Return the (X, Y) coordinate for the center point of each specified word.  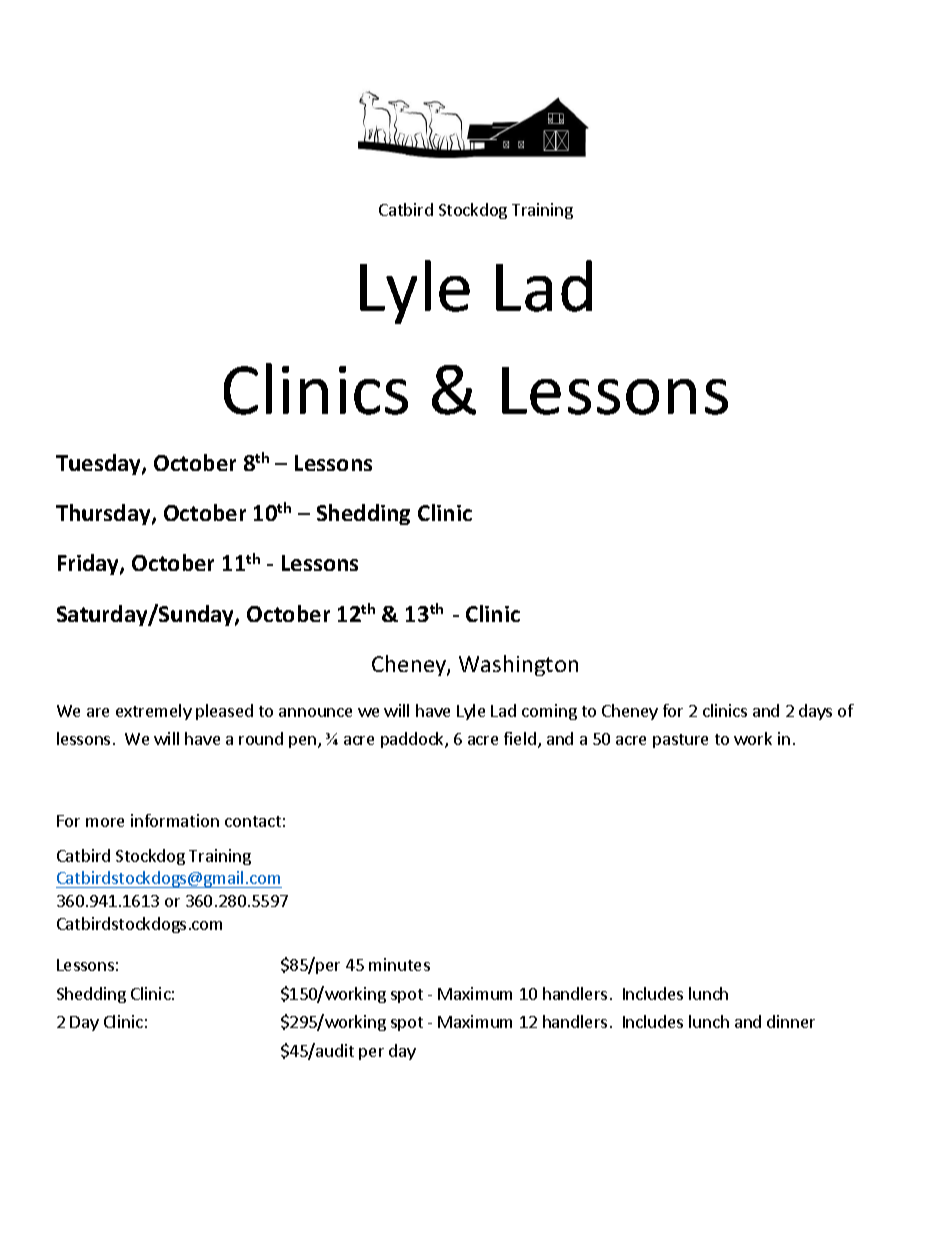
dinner (791, 1021)
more (105, 822)
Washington (518, 665)
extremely (154, 712)
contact (253, 821)
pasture (680, 741)
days (815, 712)
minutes (399, 964)
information (175, 820)
